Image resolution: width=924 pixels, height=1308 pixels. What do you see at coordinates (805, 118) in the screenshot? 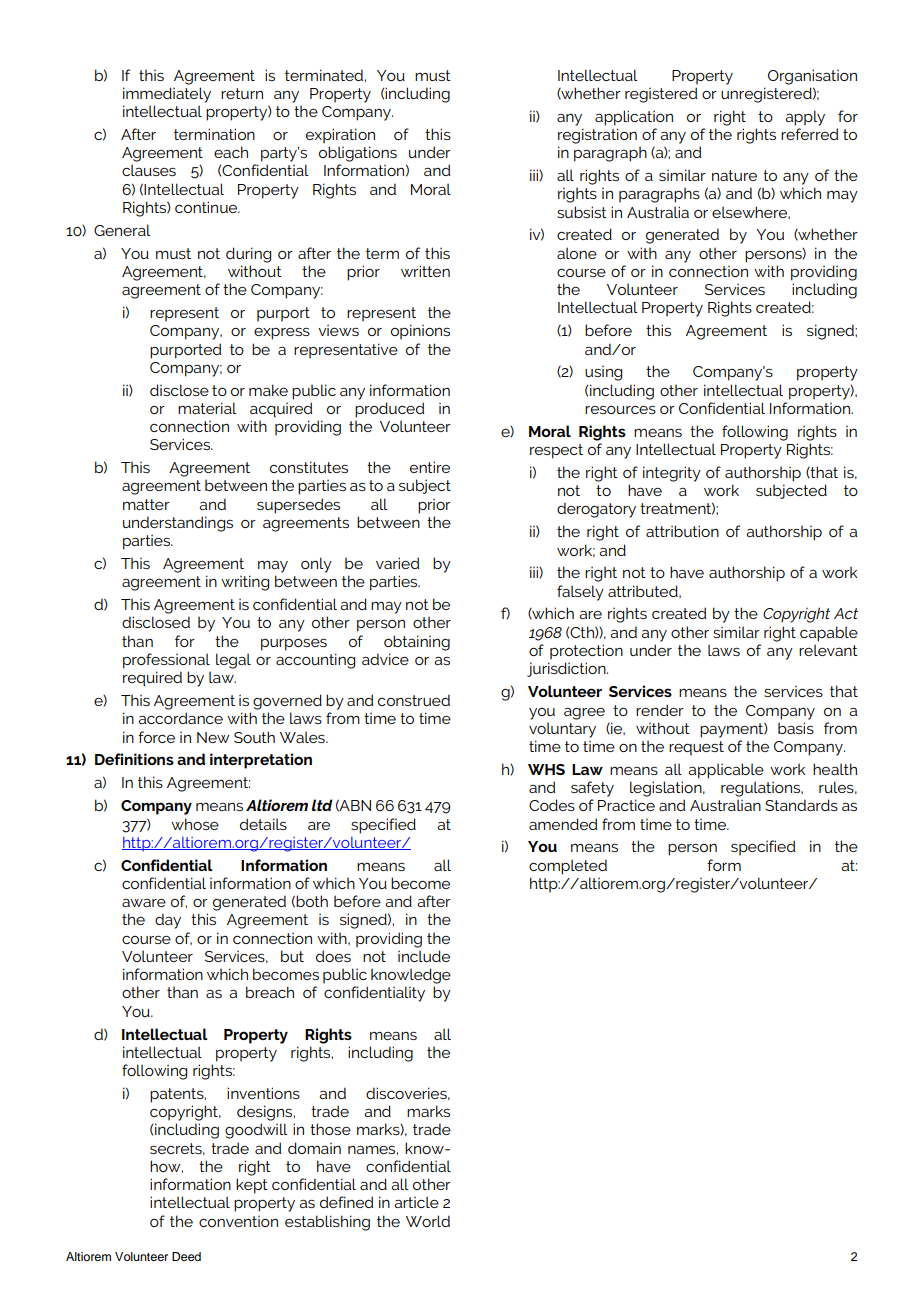
I see `apply` at bounding box center [805, 118].
